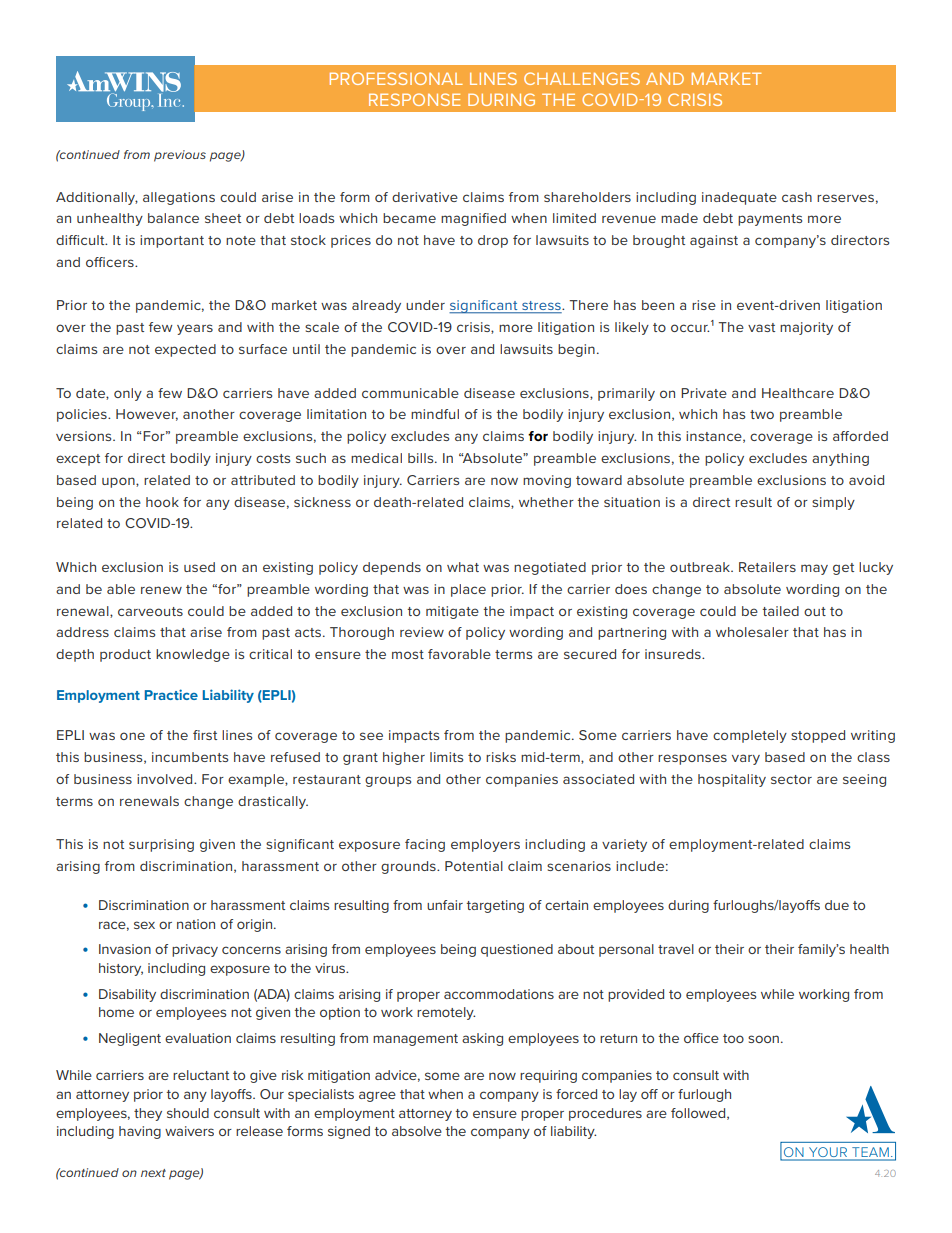 The height and width of the screenshot is (1233, 952). What do you see at coordinates (396, 78) in the screenshot?
I see `PROFESSIONAL` at bounding box center [396, 78].
